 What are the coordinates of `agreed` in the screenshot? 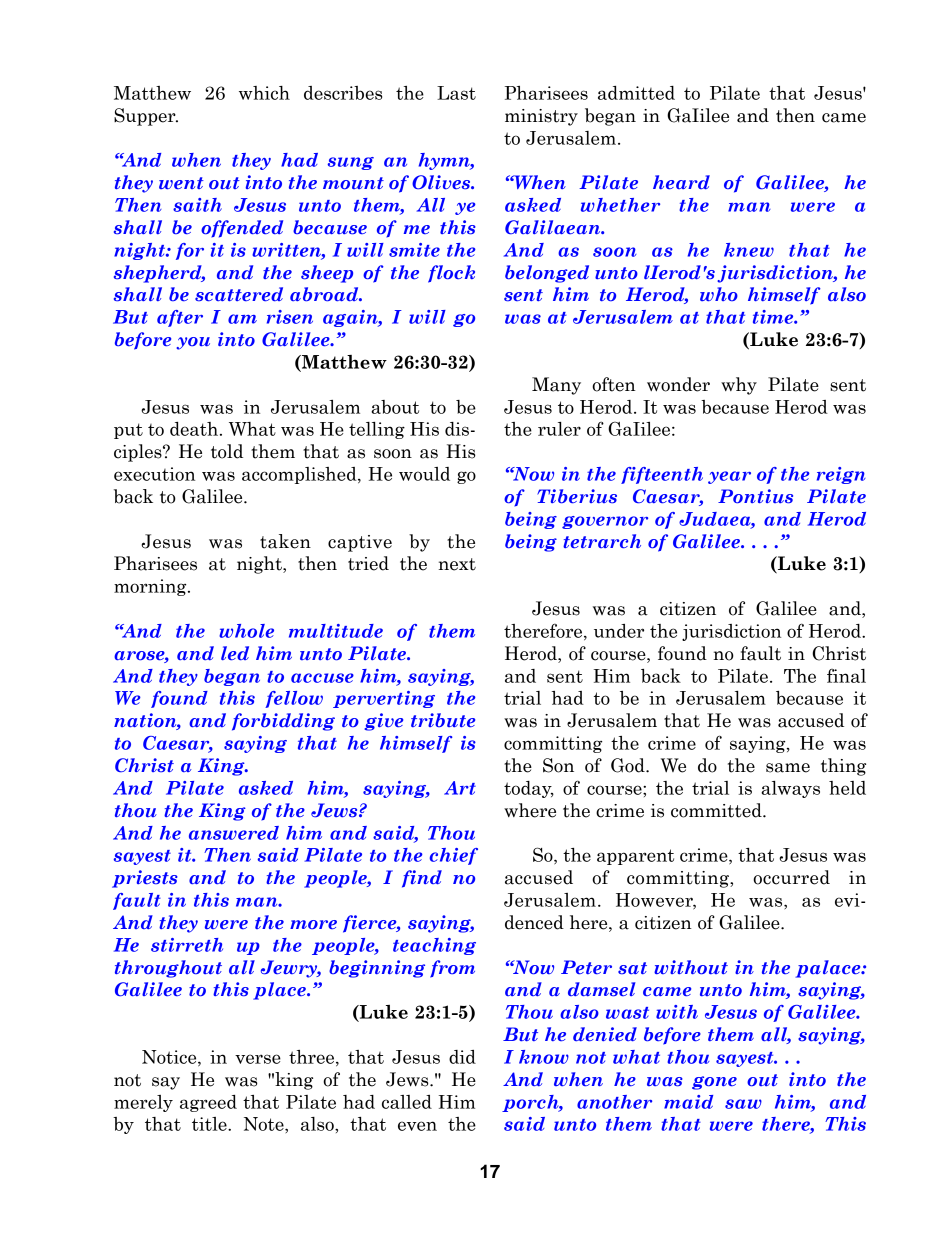 It's located at (208, 1103).
